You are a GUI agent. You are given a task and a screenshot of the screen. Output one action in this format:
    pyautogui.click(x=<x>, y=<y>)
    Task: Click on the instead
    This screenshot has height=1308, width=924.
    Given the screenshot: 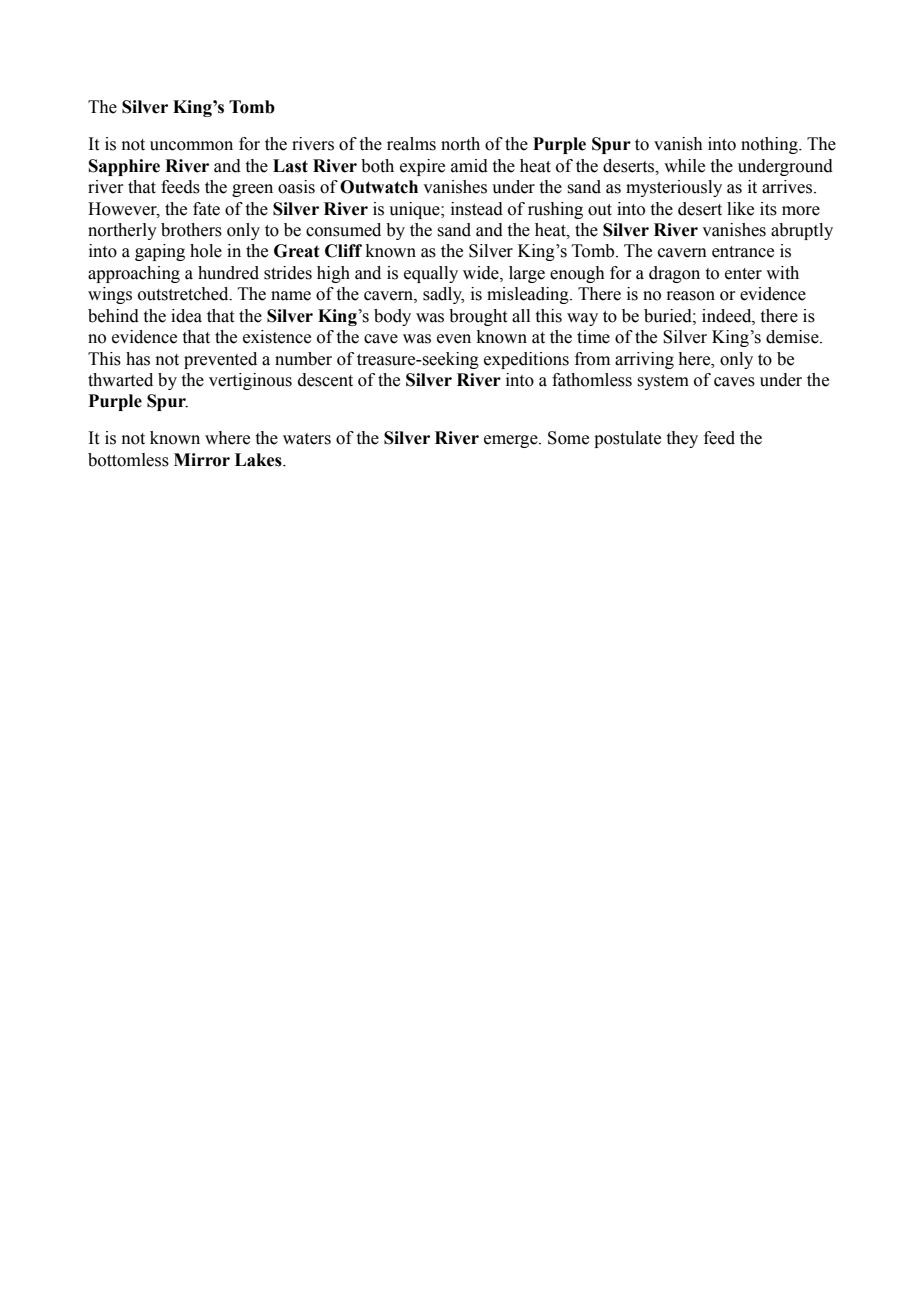 What is the action you would take?
    pyautogui.click(x=477, y=209)
